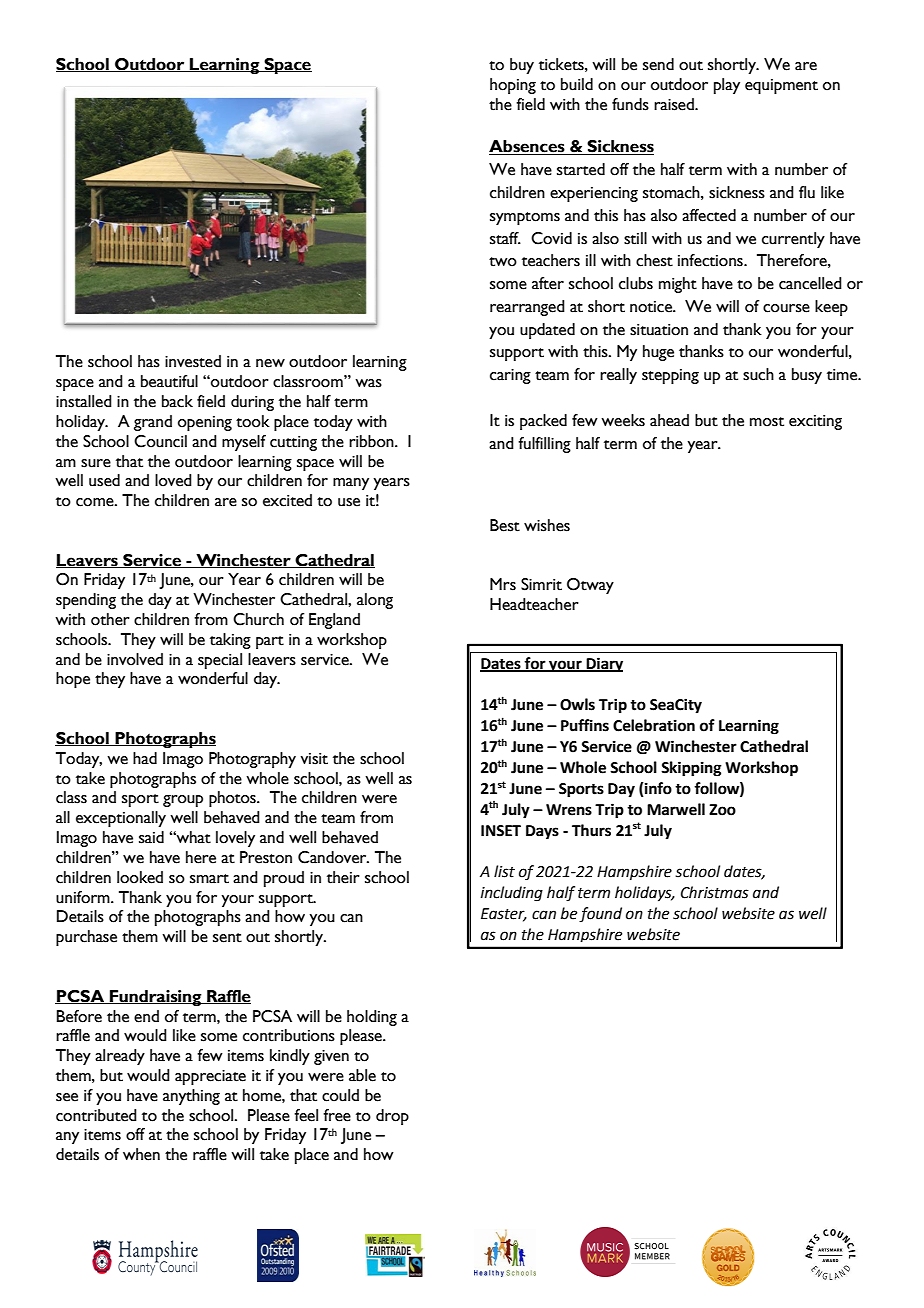 The width and height of the screenshot is (924, 1308). I want to click on Zoo, so click(722, 810).
